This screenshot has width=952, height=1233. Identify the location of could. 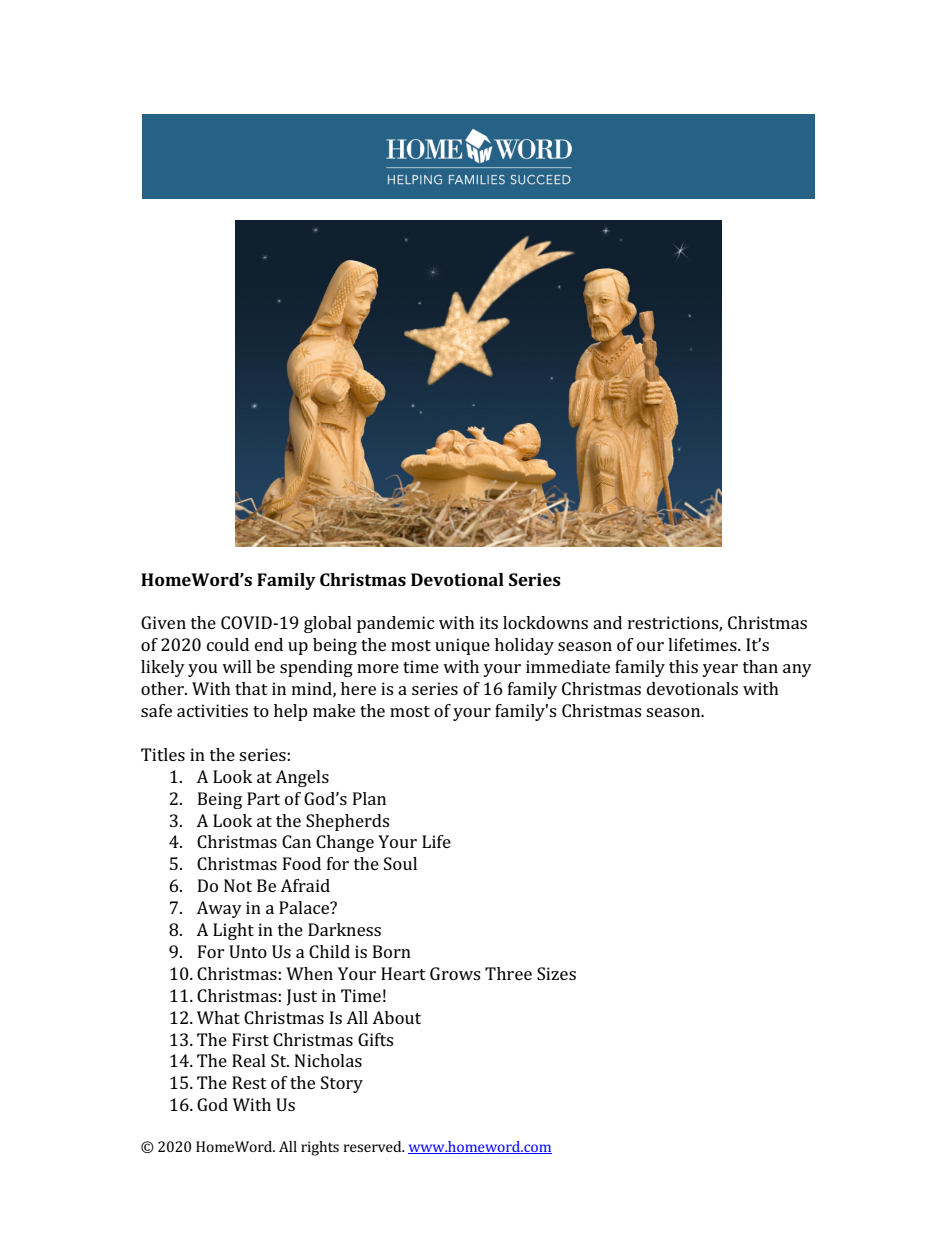
(228, 644).
